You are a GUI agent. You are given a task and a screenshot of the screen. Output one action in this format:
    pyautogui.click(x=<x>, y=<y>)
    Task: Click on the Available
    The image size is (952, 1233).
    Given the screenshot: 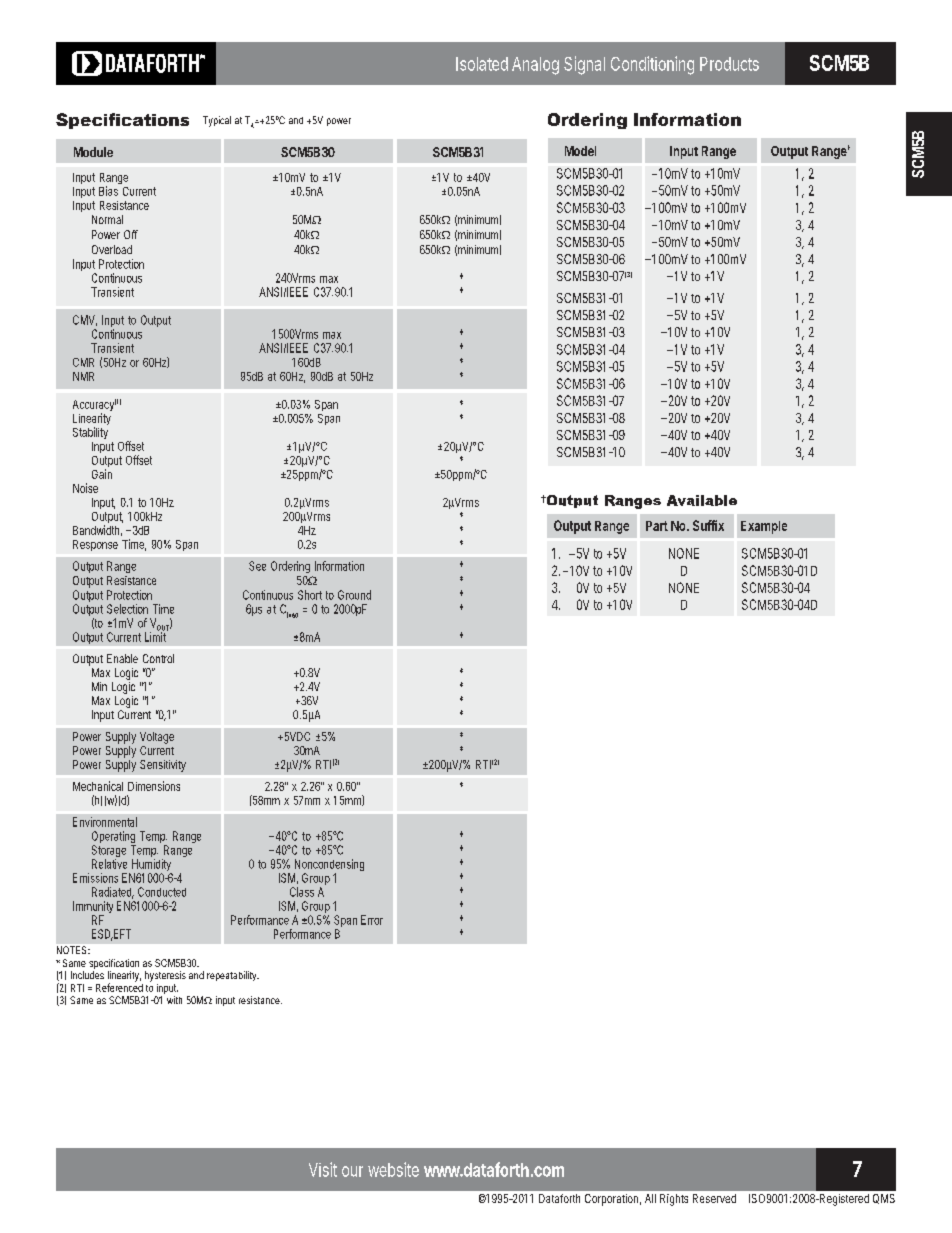 What is the action you would take?
    pyautogui.click(x=702, y=500)
